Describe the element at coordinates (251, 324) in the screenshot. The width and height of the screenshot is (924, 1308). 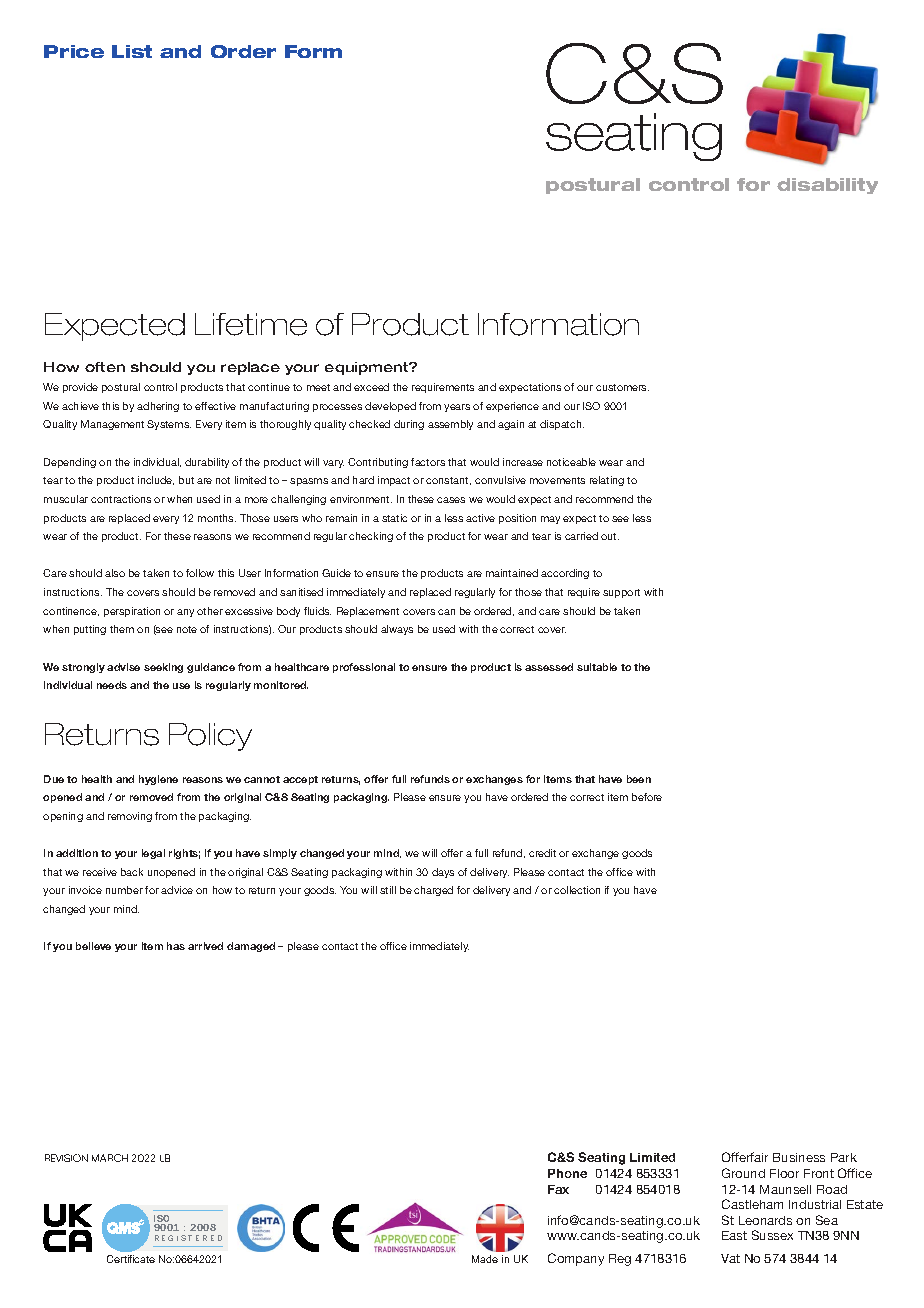
I see `Lifetime` at that location.
